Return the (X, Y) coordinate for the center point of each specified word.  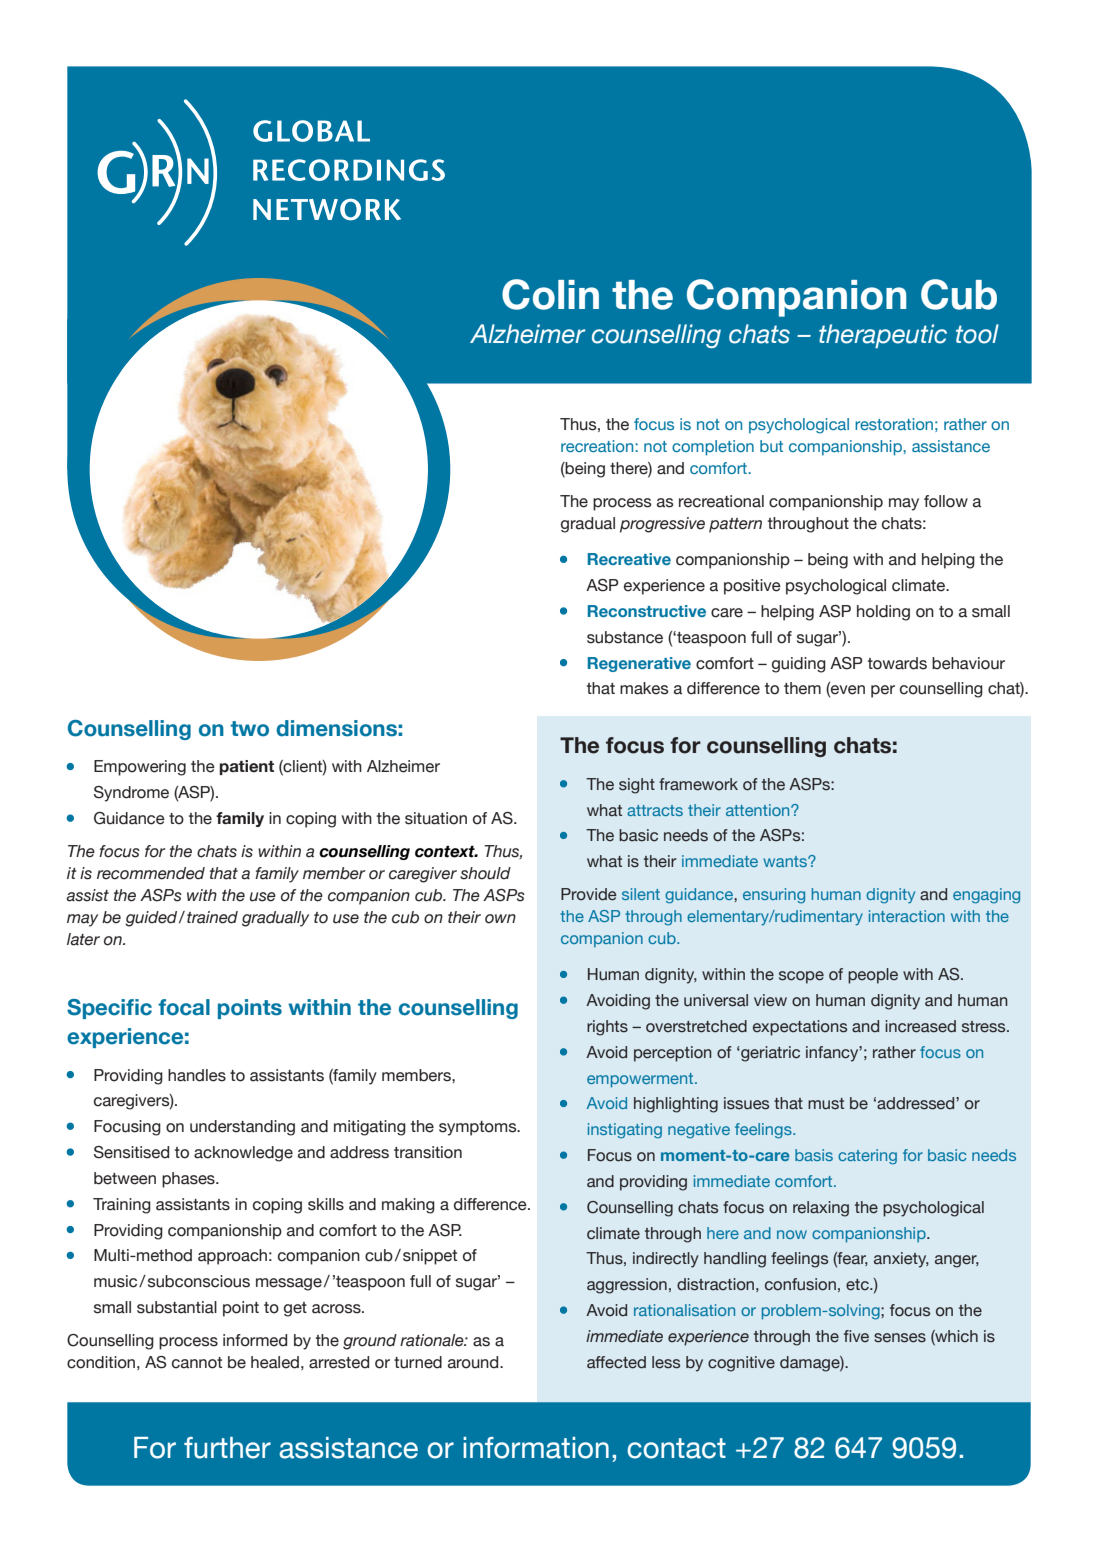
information (536, 1448)
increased (920, 1026)
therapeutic (883, 336)
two (250, 729)
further (227, 1448)
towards (897, 663)
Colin (550, 294)
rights (607, 1028)
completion (713, 448)
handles (197, 1075)
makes (644, 688)
